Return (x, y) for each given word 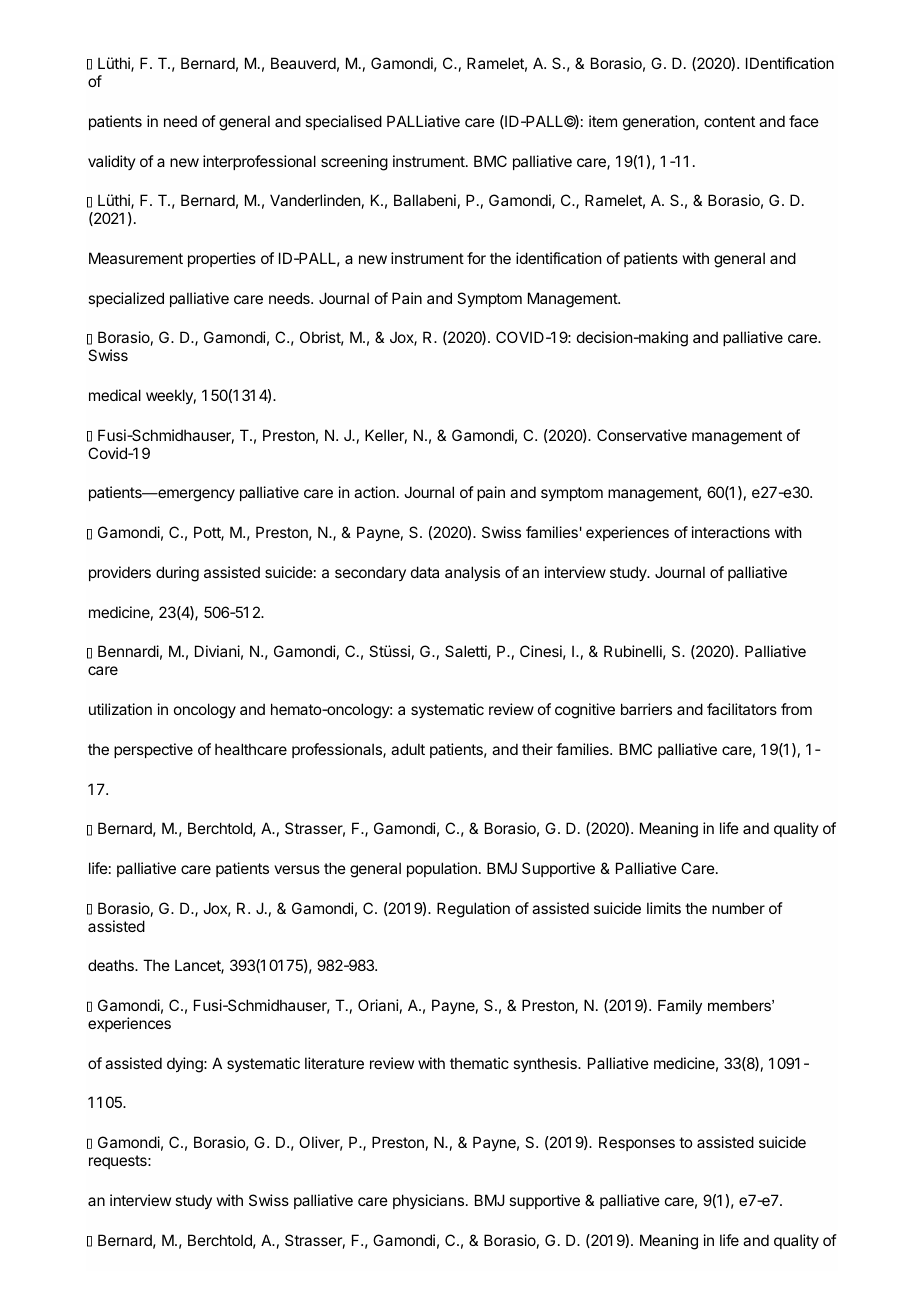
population (442, 869)
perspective (153, 750)
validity (112, 162)
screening (354, 163)
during (177, 574)
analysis (472, 573)
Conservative (642, 435)
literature (334, 1063)
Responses (637, 1143)
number (738, 908)
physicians (430, 1201)
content (729, 121)
